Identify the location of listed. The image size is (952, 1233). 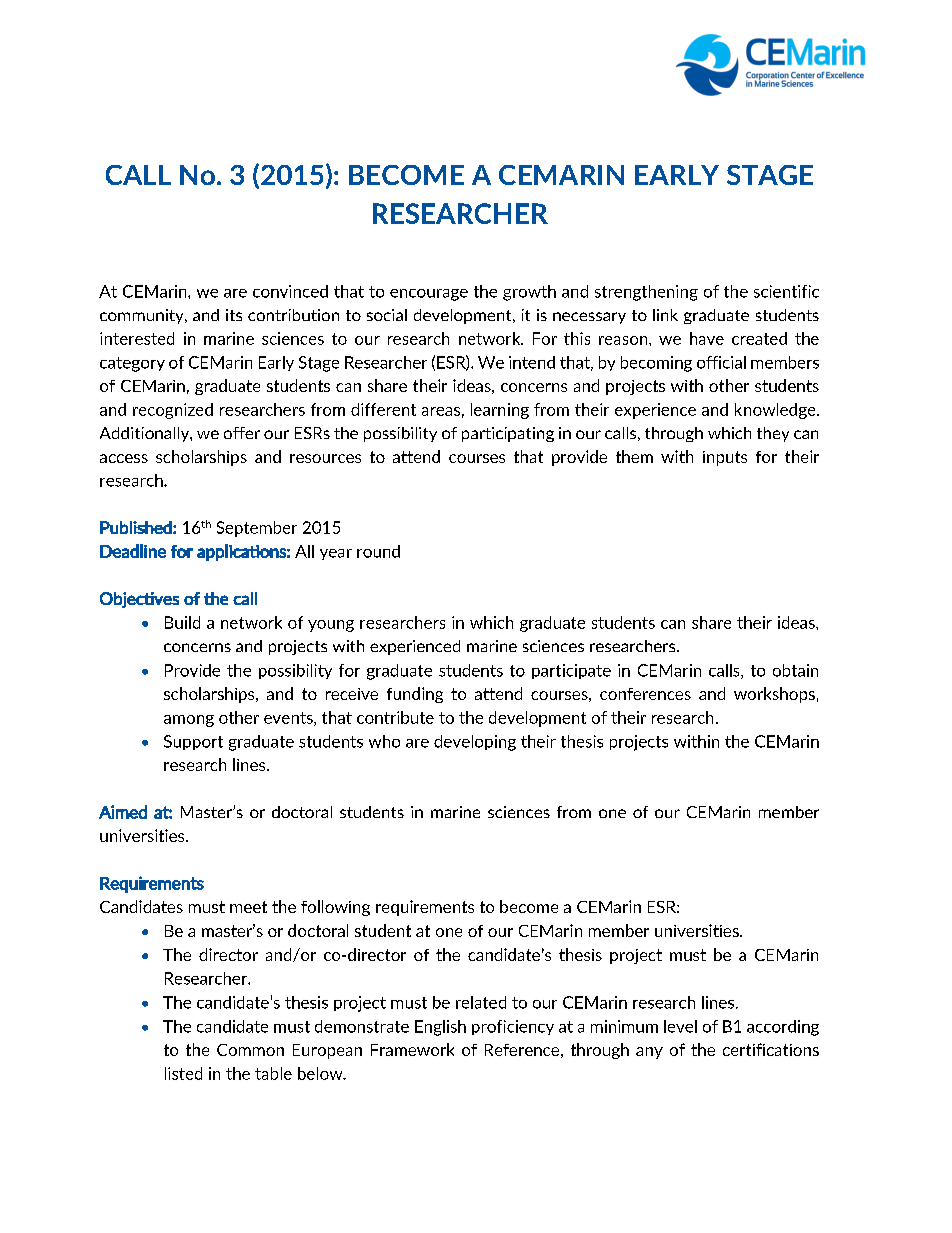
(183, 1073).
